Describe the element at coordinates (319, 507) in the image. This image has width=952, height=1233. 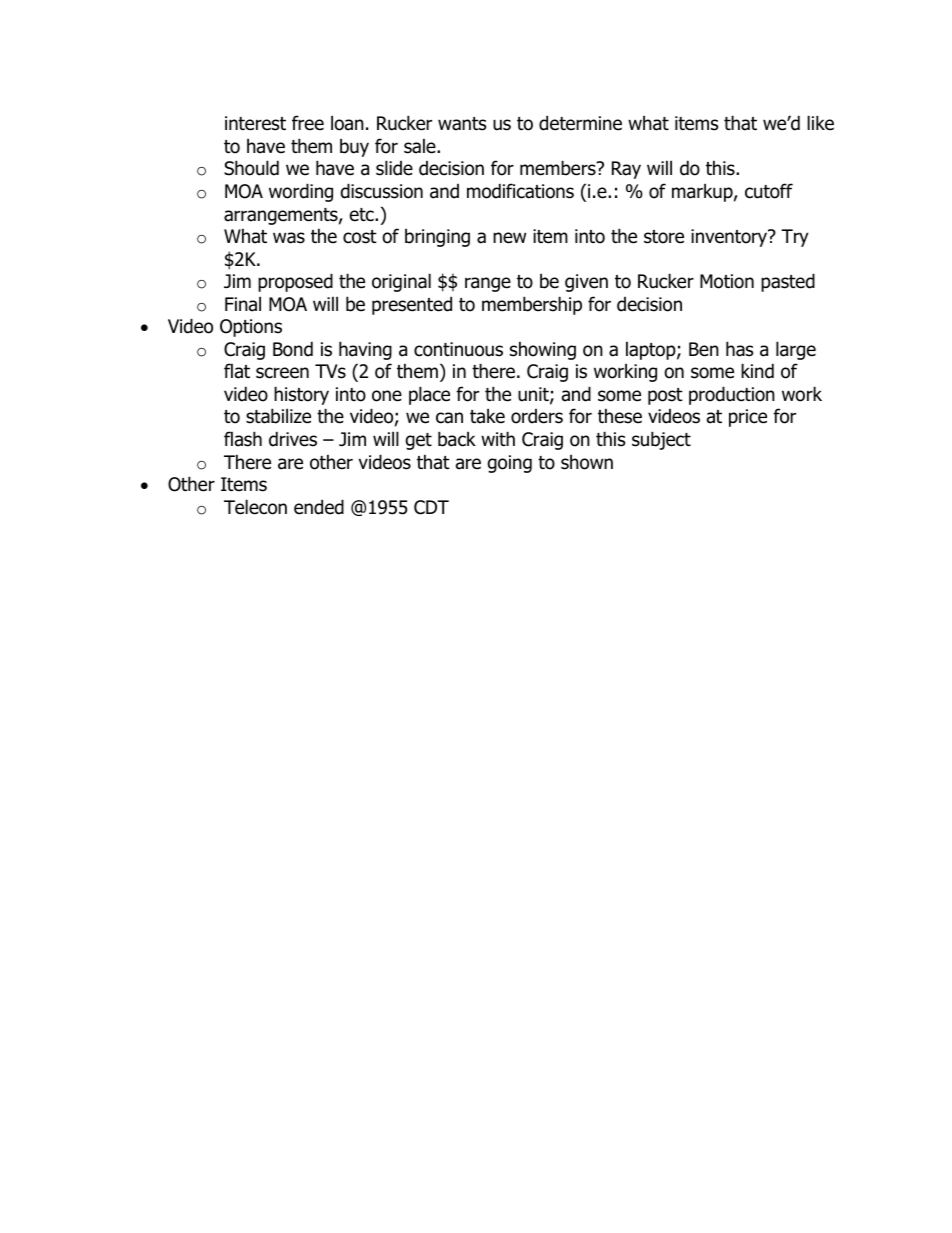
I see `ended` at that location.
